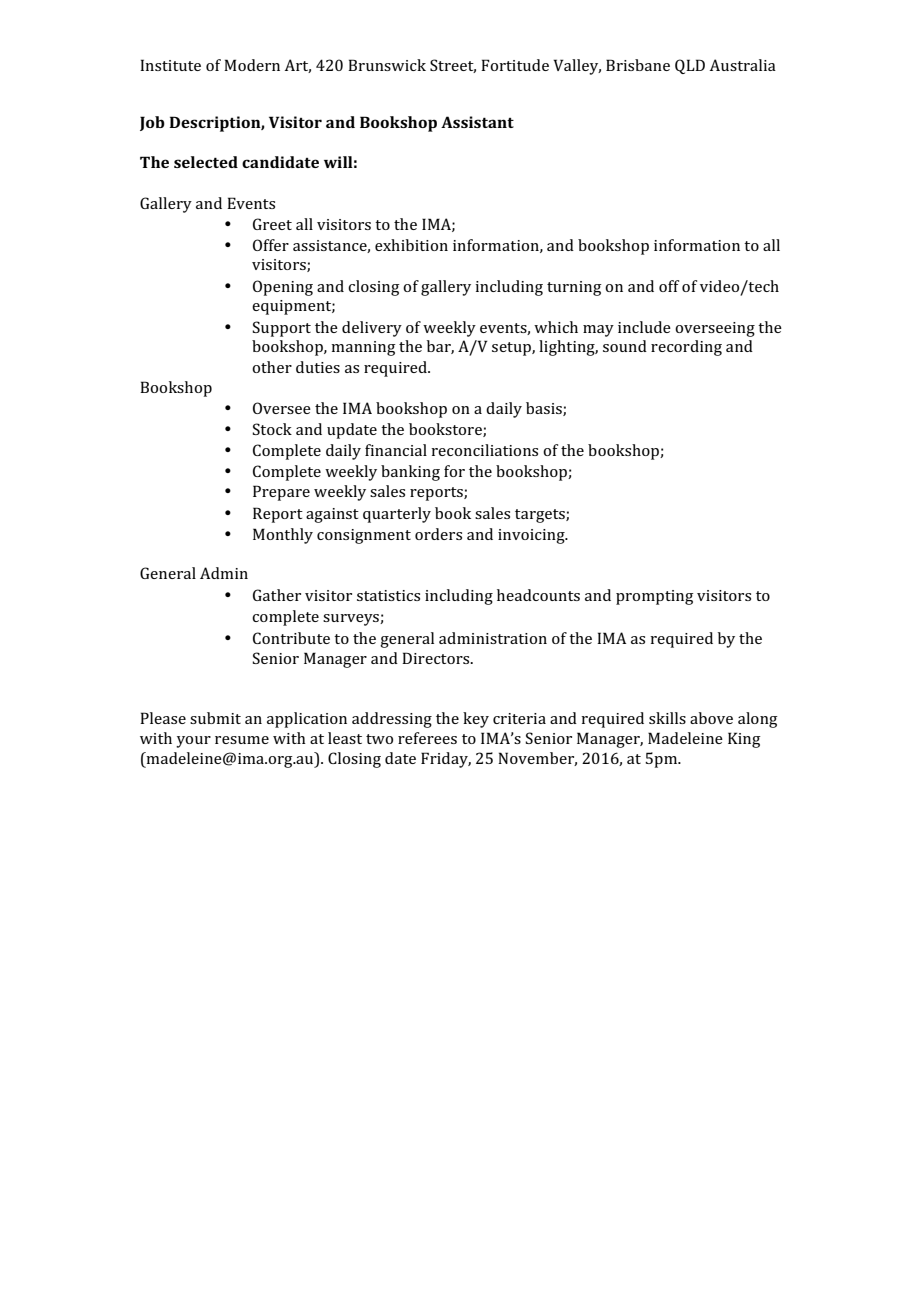 This screenshot has width=924, height=1308. What do you see at coordinates (272, 429) in the screenshot?
I see `Stock` at bounding box center [272, 429].
